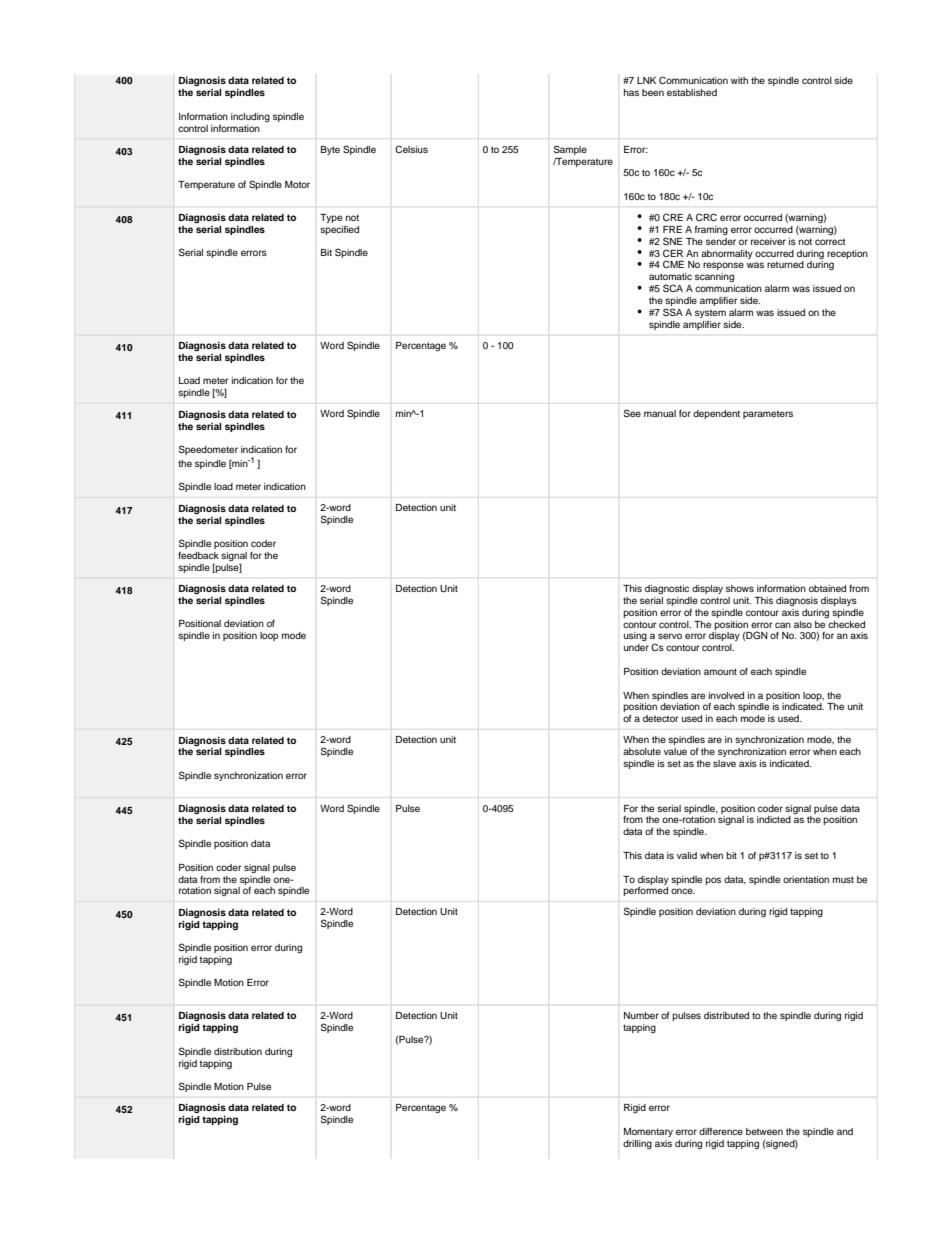 Image resolution: width=952 pixels, height=1233 pixels. What do you see at coordinates (806, 879) in the screenshot?
I see `orientation` at bounding box center [806, 879].
